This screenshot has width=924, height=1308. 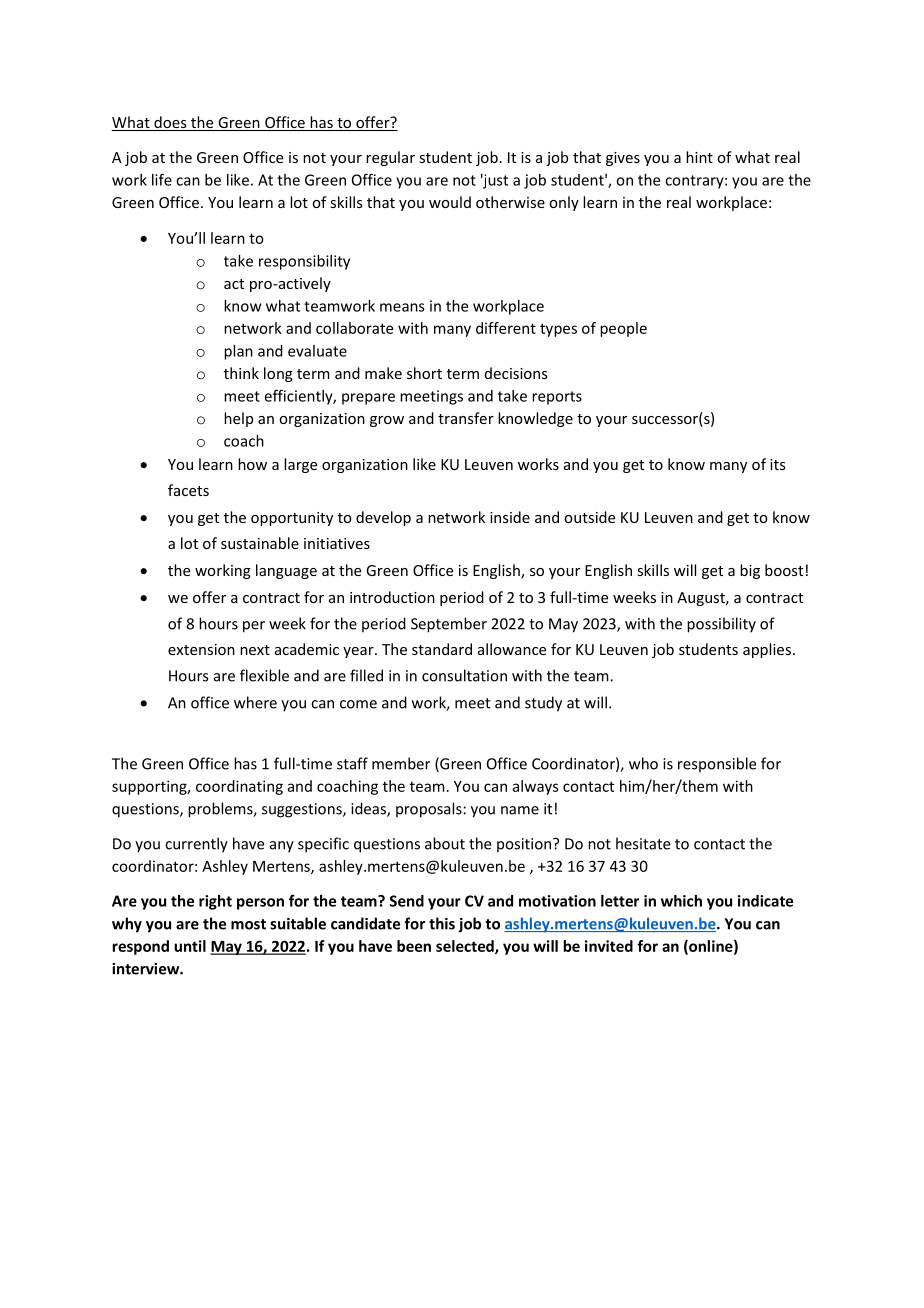 I want to click on inside, so click(x=510, y=517).
